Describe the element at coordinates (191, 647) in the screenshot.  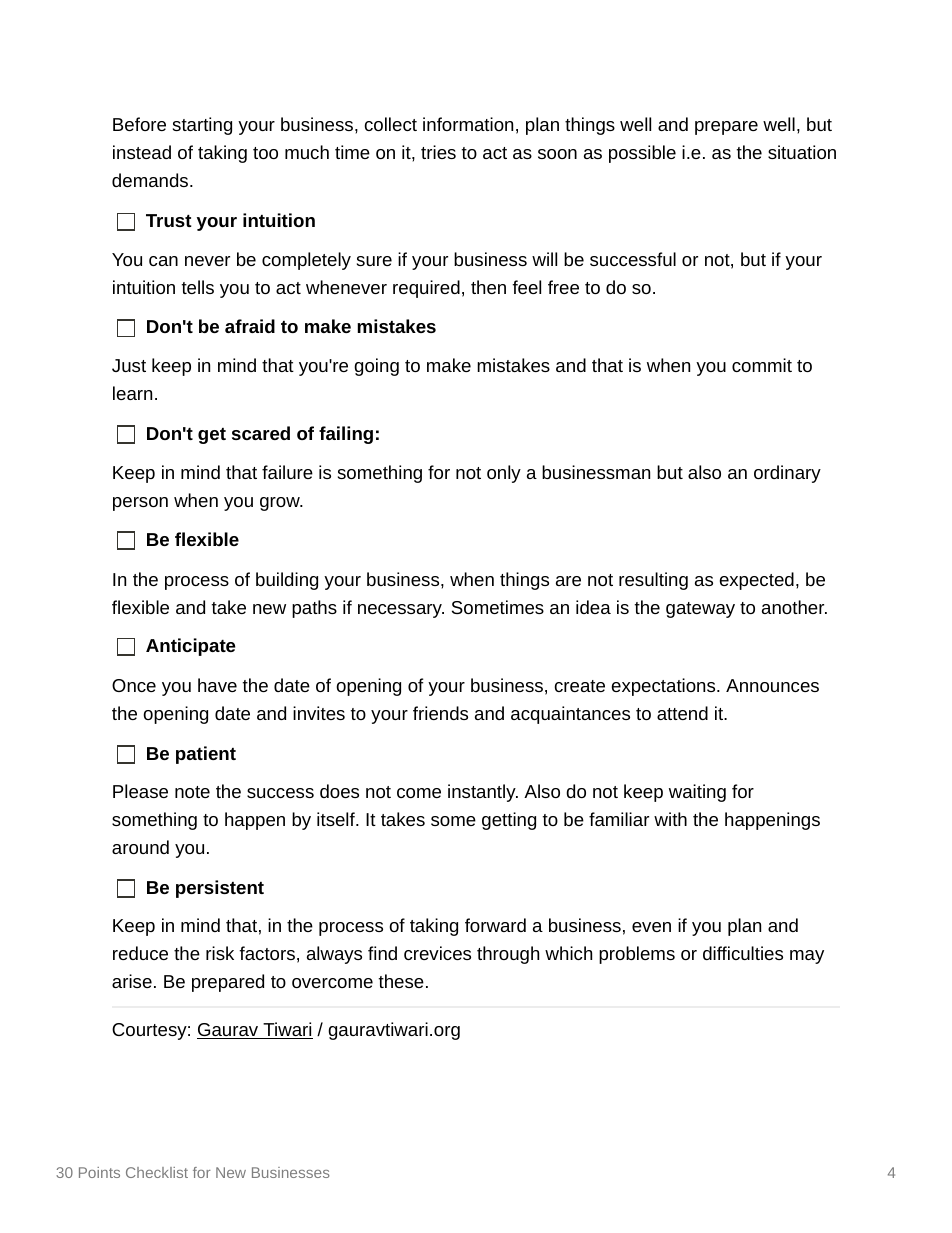
I see `Anticipate` at that location.
